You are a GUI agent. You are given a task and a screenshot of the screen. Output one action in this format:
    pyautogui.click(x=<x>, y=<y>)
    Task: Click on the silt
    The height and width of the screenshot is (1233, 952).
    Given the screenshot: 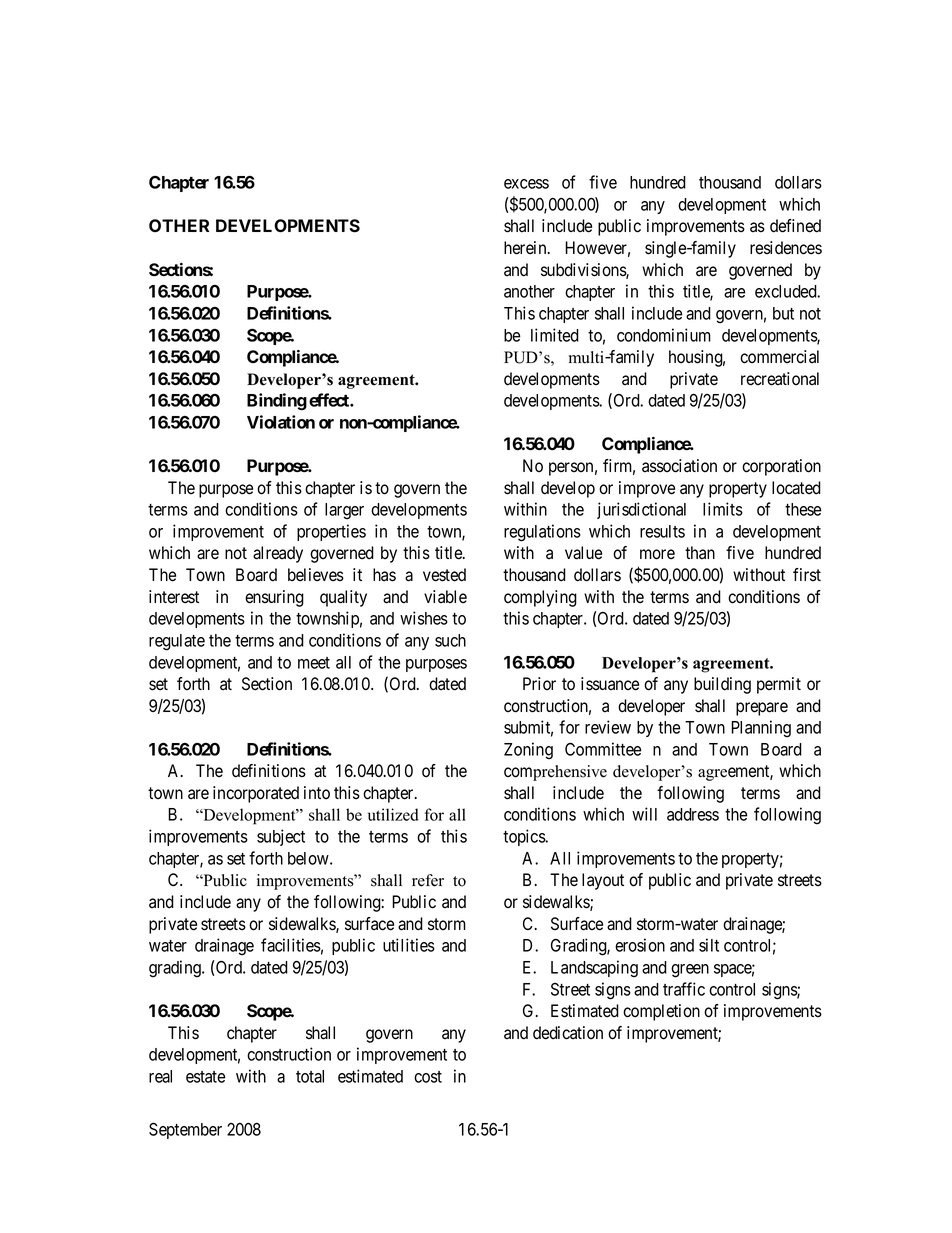 What is the action you would take?
    pyautogui.click(x=709, y=945)
